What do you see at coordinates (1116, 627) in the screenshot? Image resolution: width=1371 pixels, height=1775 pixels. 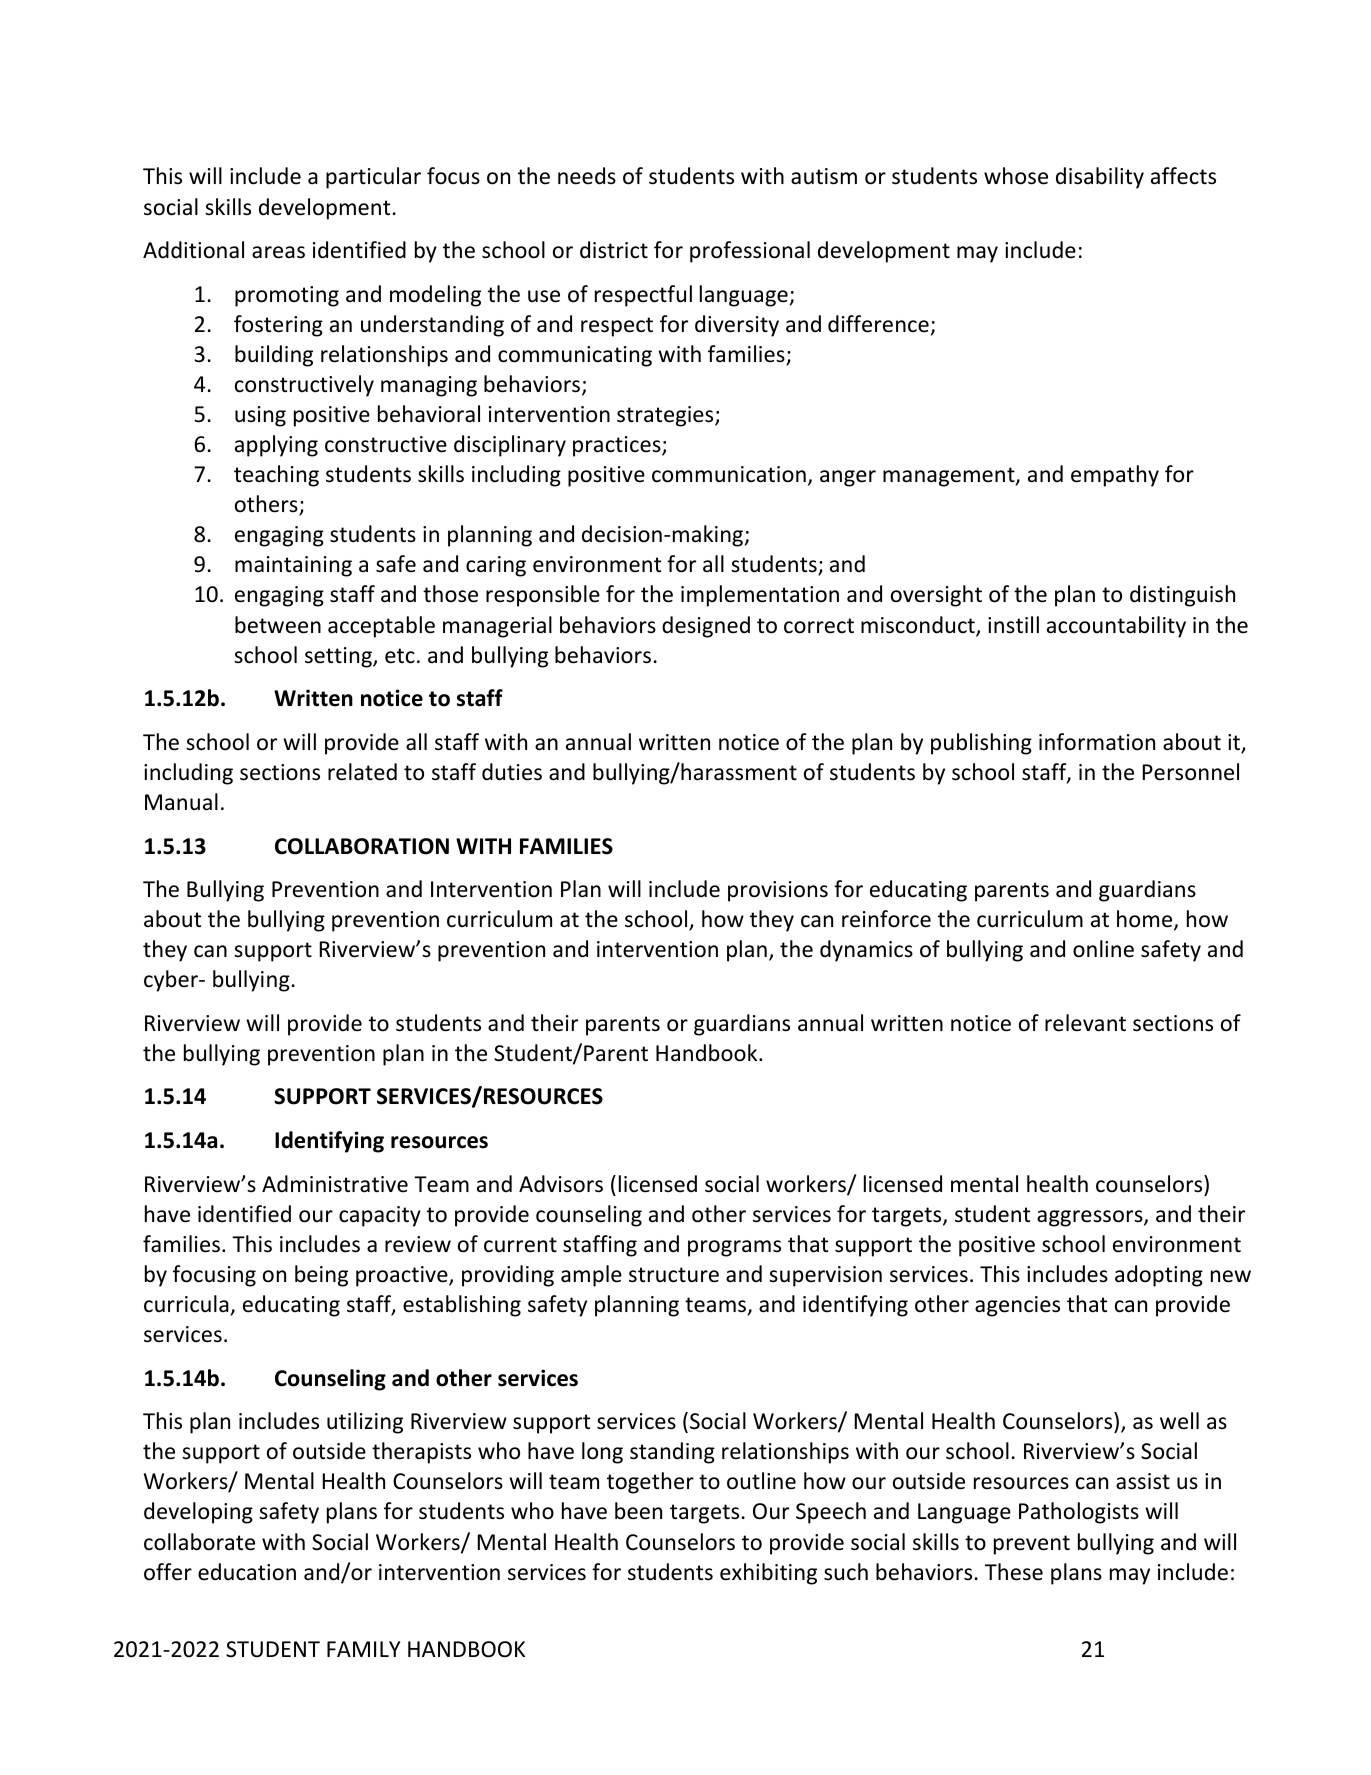 I see `accountability` at bounding box center [1116, 627].
